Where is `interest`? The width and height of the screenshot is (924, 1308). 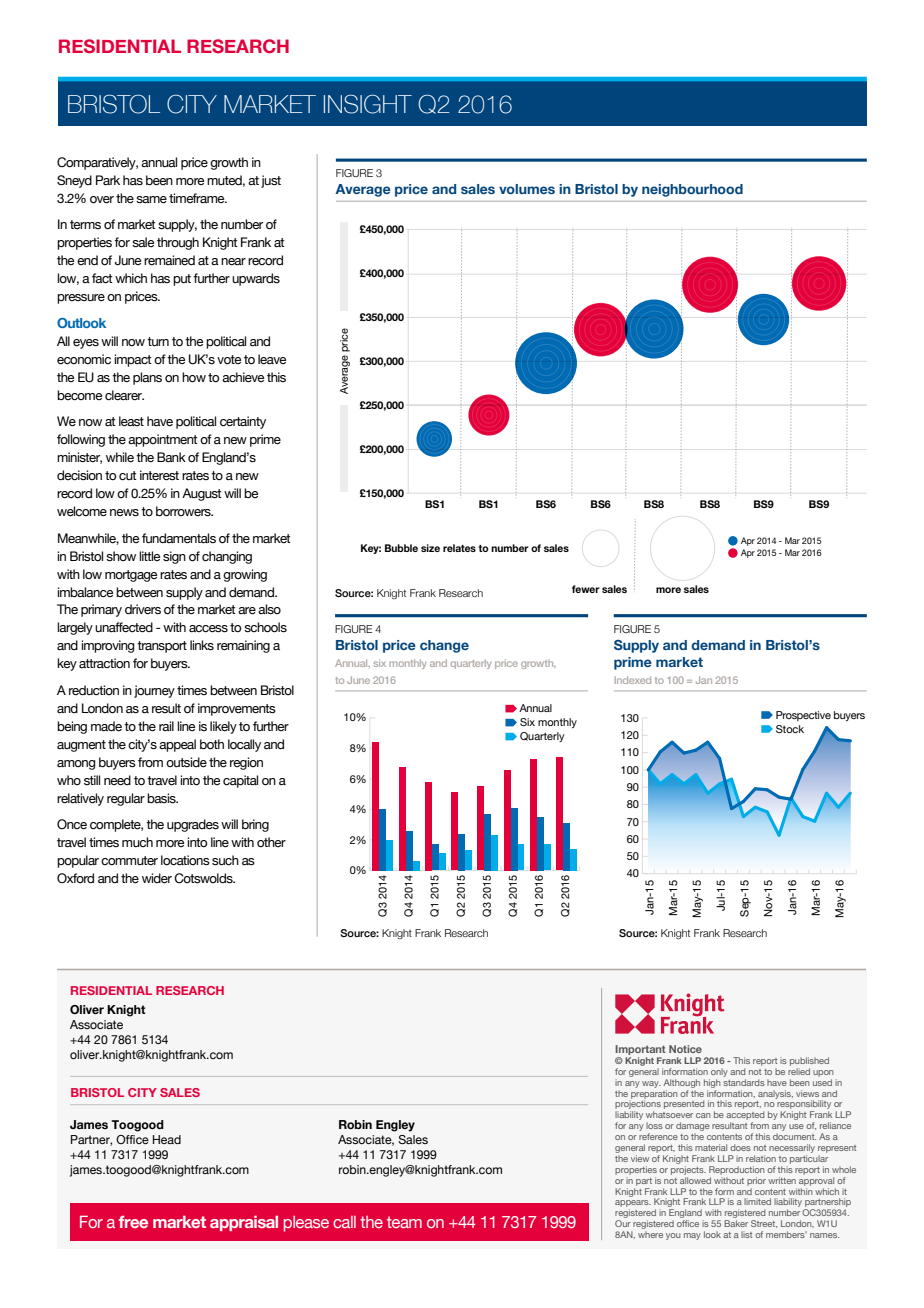
interest is located at coordinates (159, 475).
